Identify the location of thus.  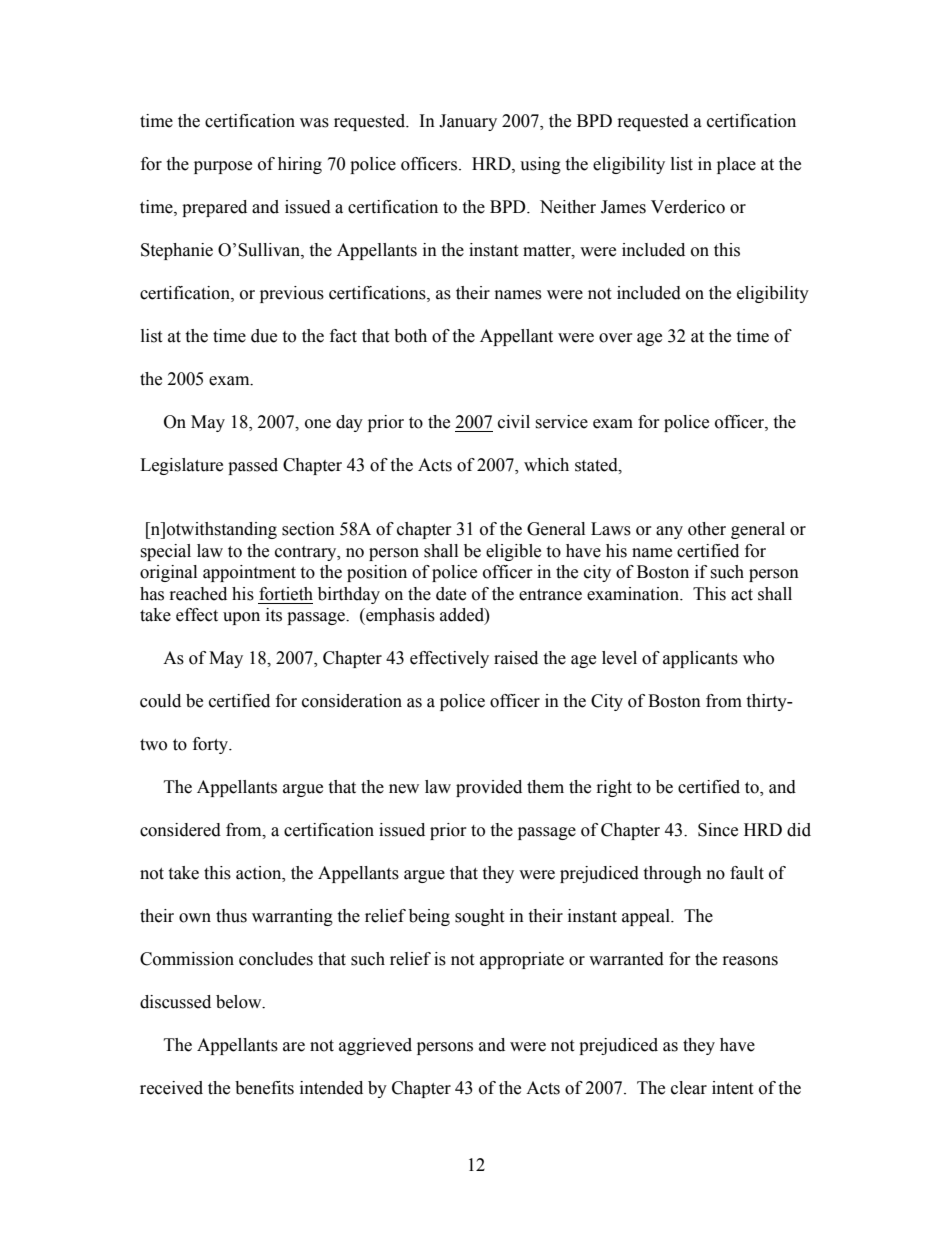
(231, 916).
